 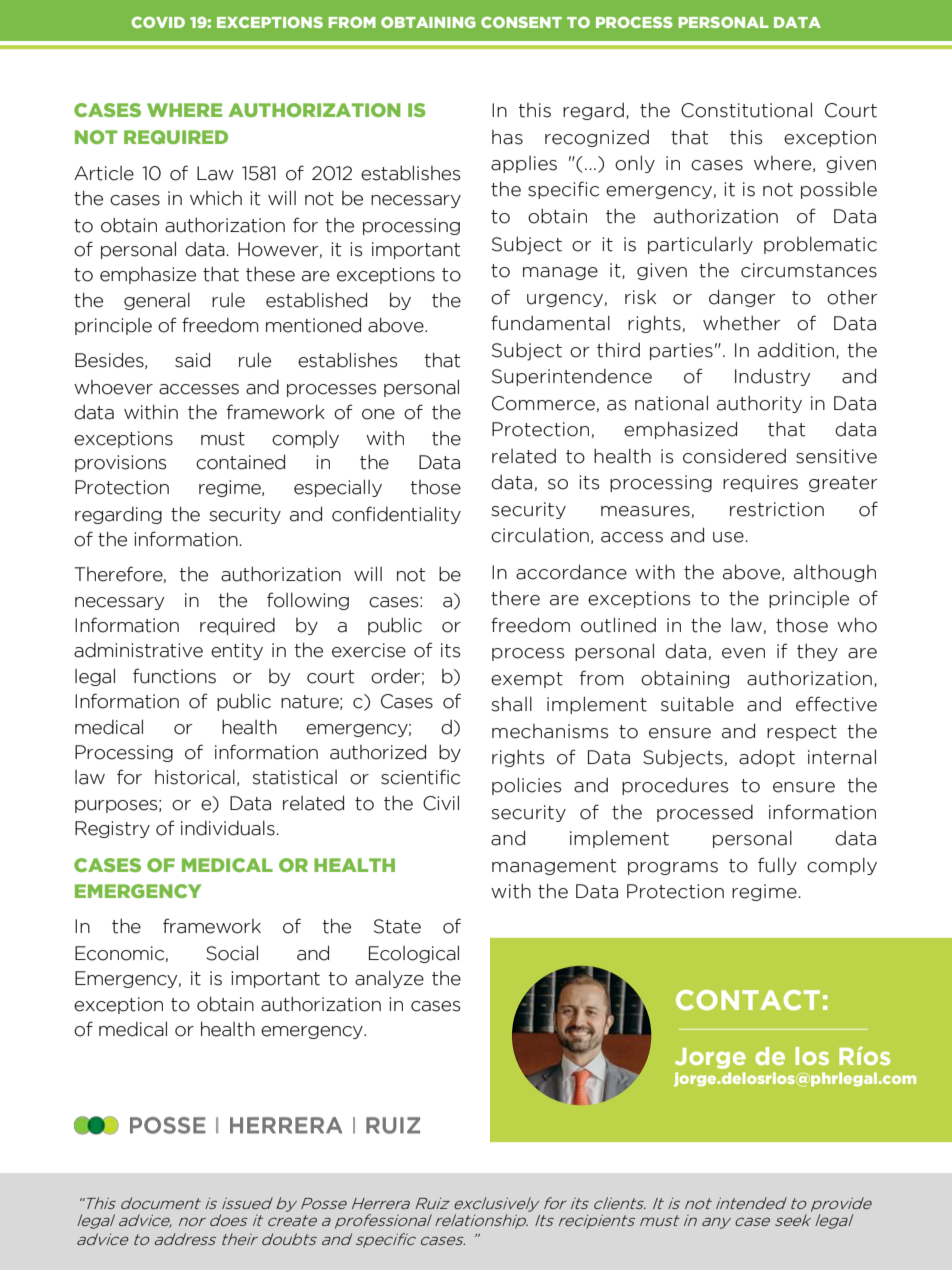 What do you see at coordinates (192, 360) in the image?
I see `said` at bounding box center [192, 360].
